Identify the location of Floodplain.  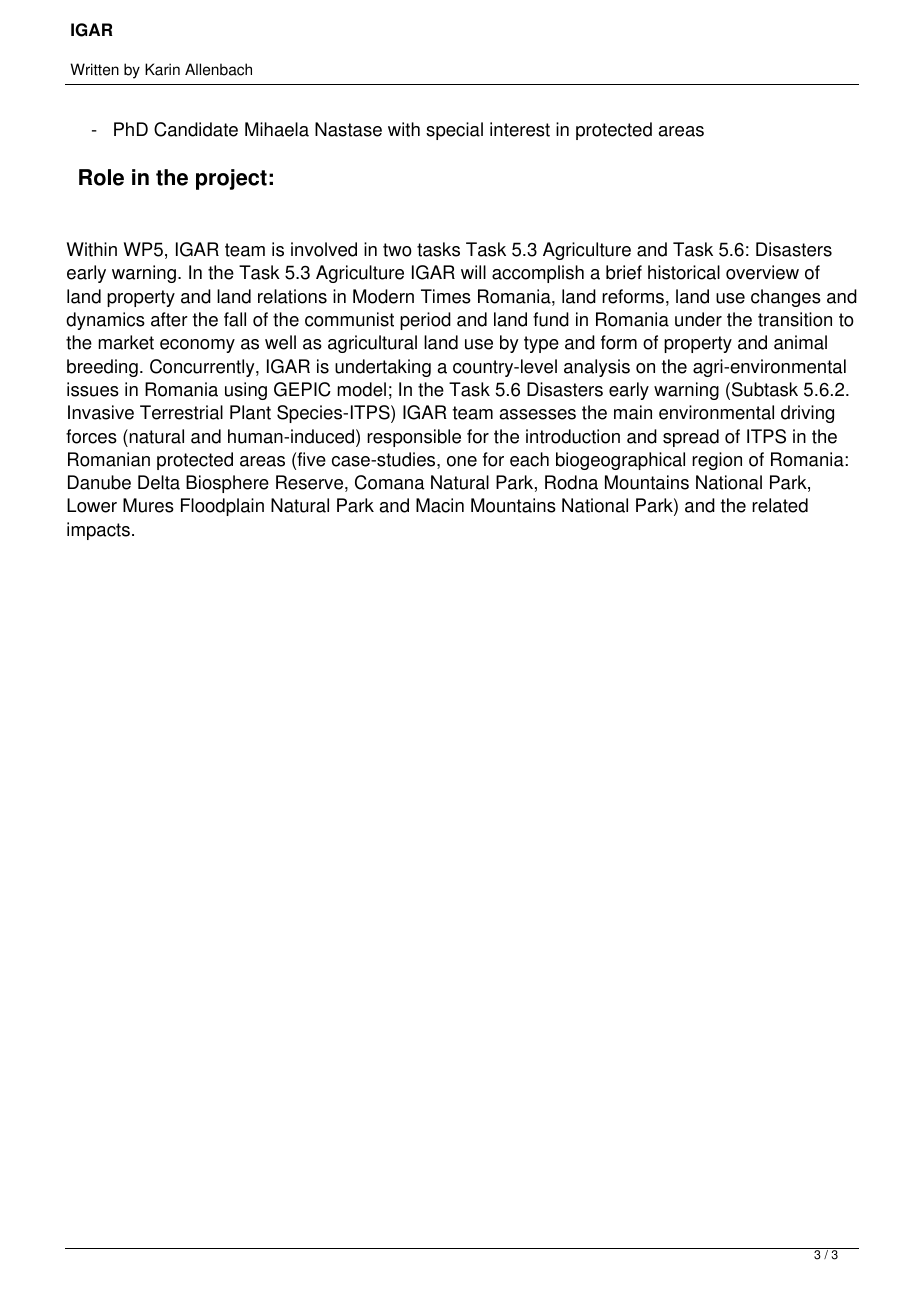
(222, 507).
